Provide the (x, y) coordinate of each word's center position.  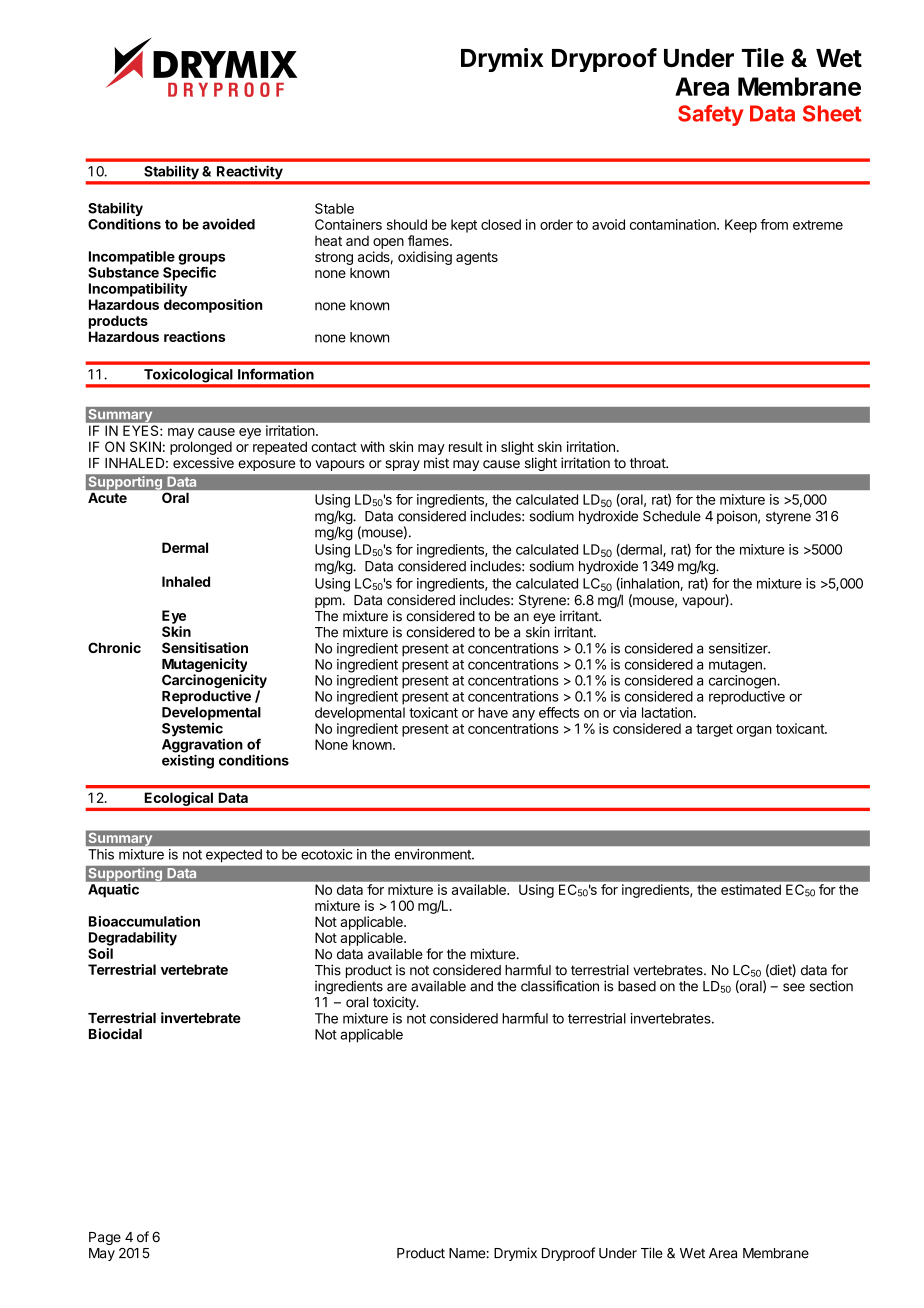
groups (201, 259)
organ (754, 731)
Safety (710, 115)
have (493, 712)
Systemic (193, 730)
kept (464, 226)
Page (105, 1238)
